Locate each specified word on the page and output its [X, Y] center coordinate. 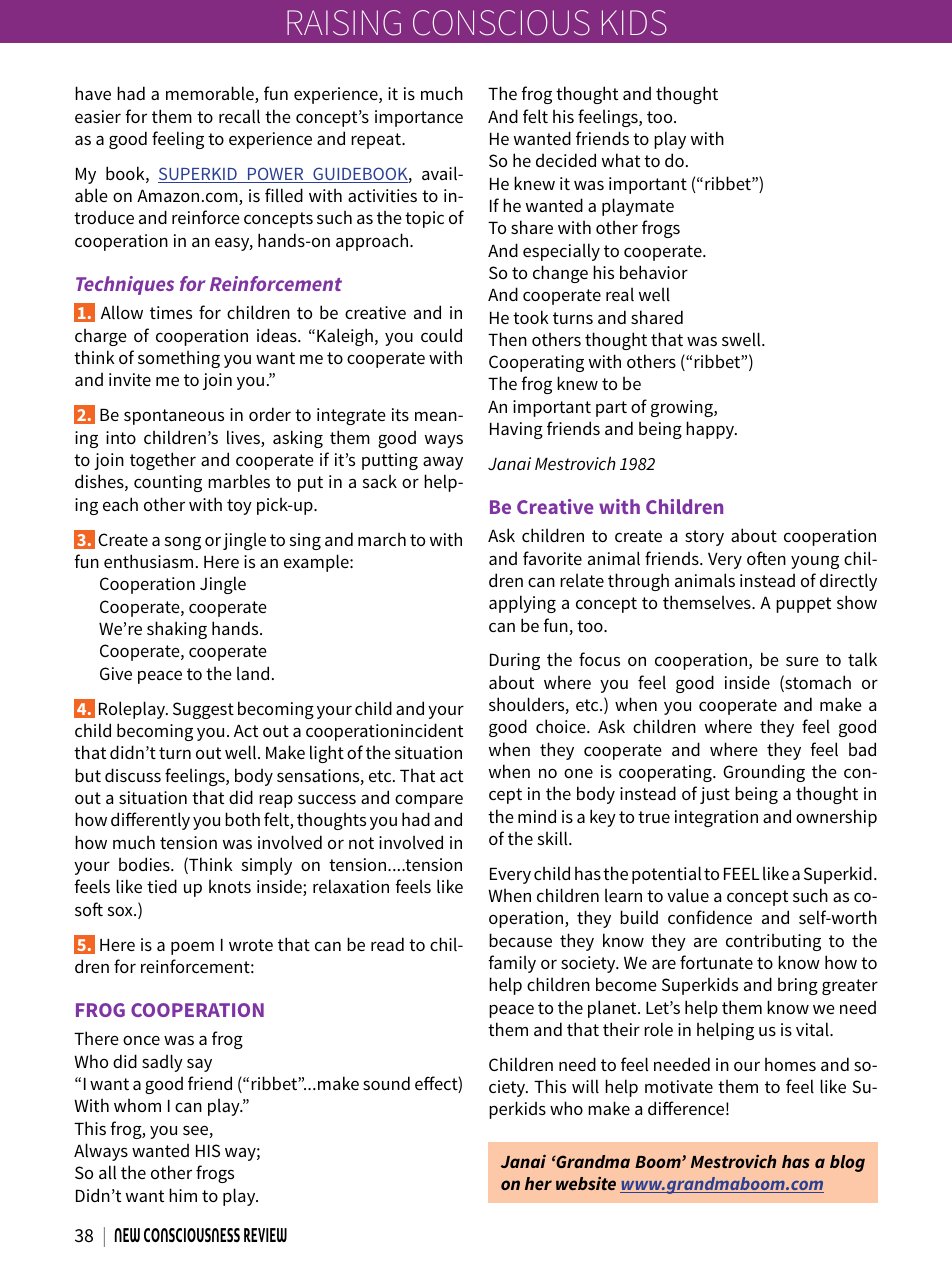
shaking [177, 630]
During [515, 661]
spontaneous [174, 417]
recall [239, 116]
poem [192, 948]
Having [516, 430]
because [520, 940]
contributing [773, 942]
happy [711, 430]
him [183, 1195]
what [621, 160]
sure [802, 661]
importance [419, 118]
